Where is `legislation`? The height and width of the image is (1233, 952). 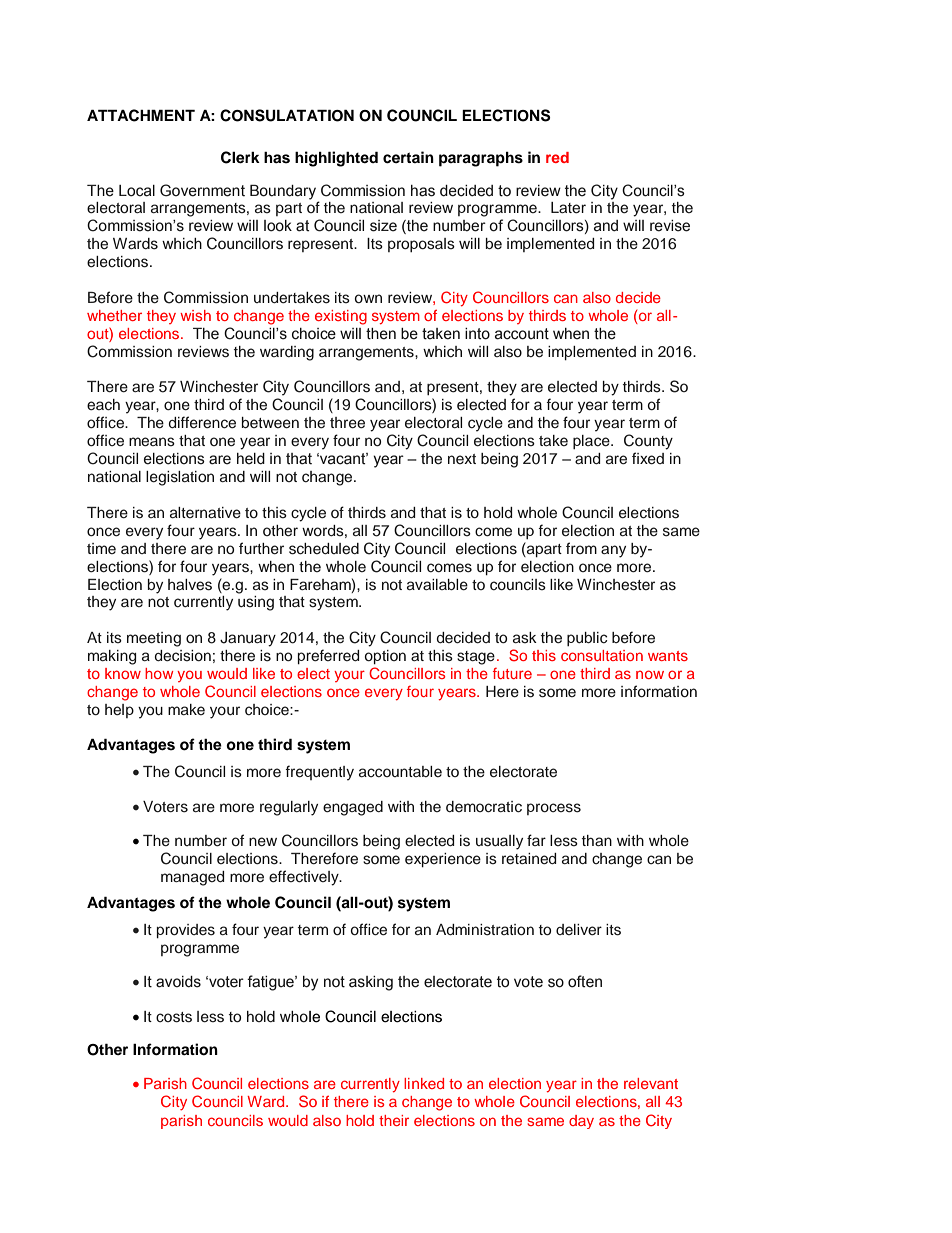
legislation is located at coordinates (180, 478).
